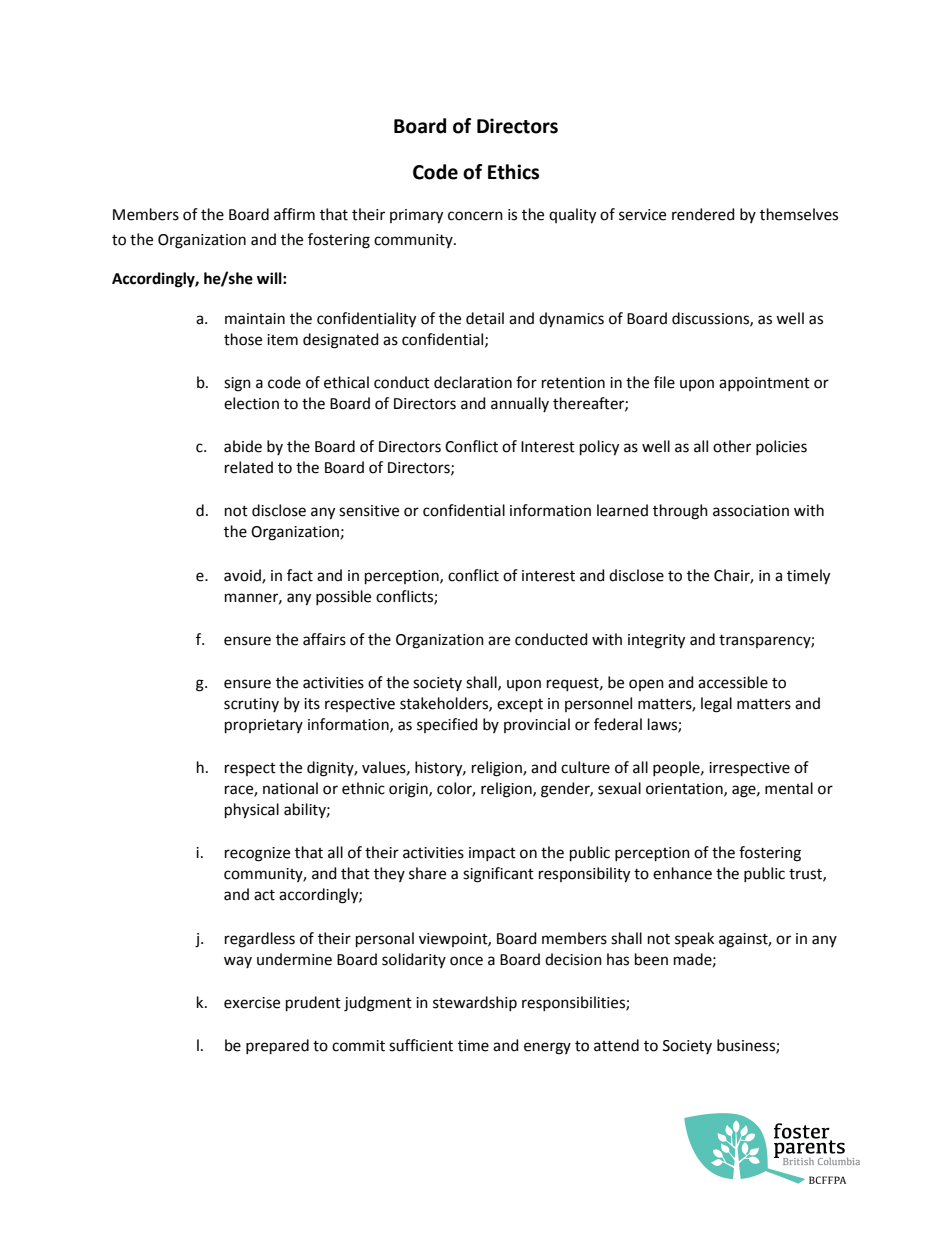 The image size is (952, 1233). What do you see at coordinates (789, 788) in the page?
I see `mental` at bounding box center [789, 788].
